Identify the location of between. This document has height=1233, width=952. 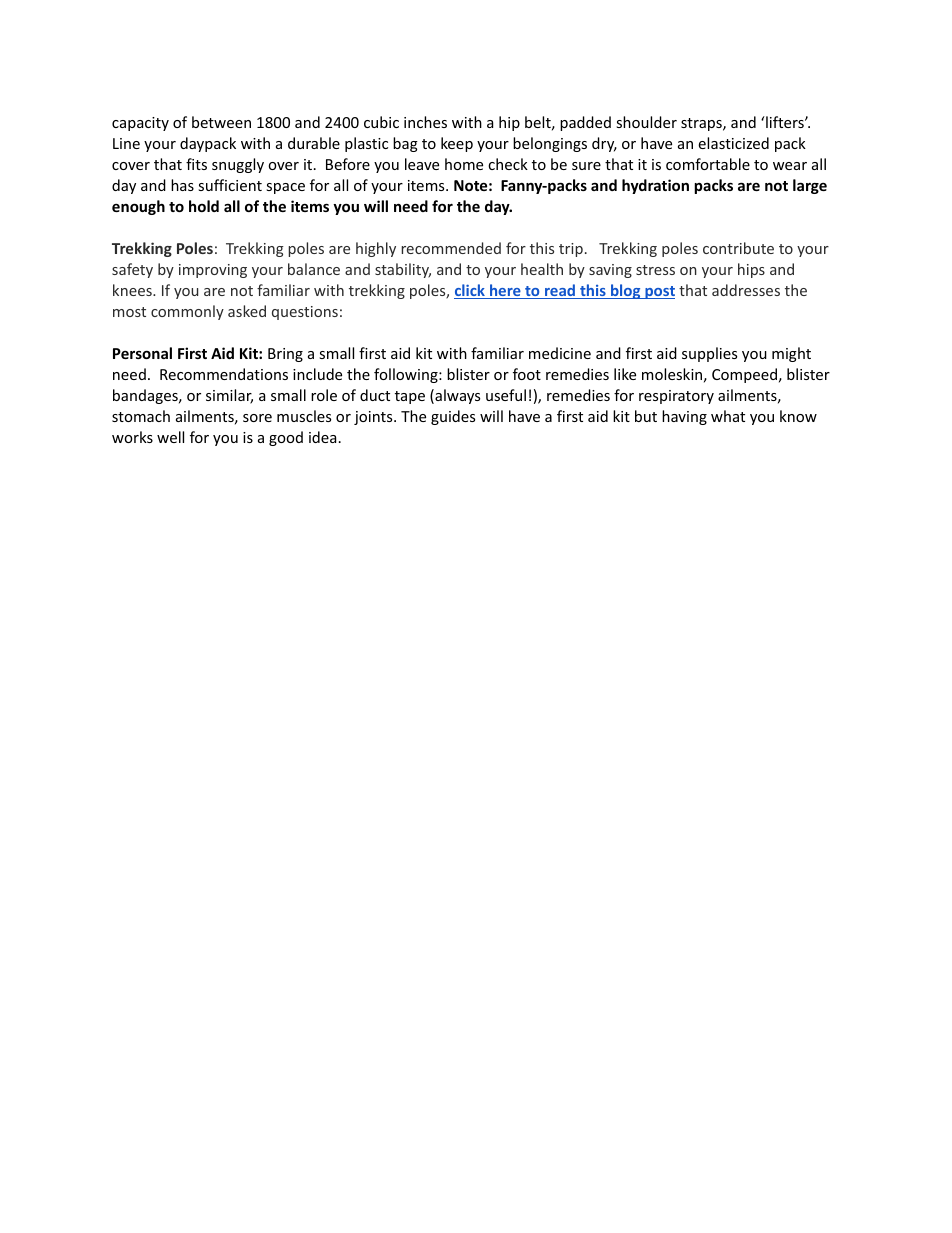
(221, 122).
